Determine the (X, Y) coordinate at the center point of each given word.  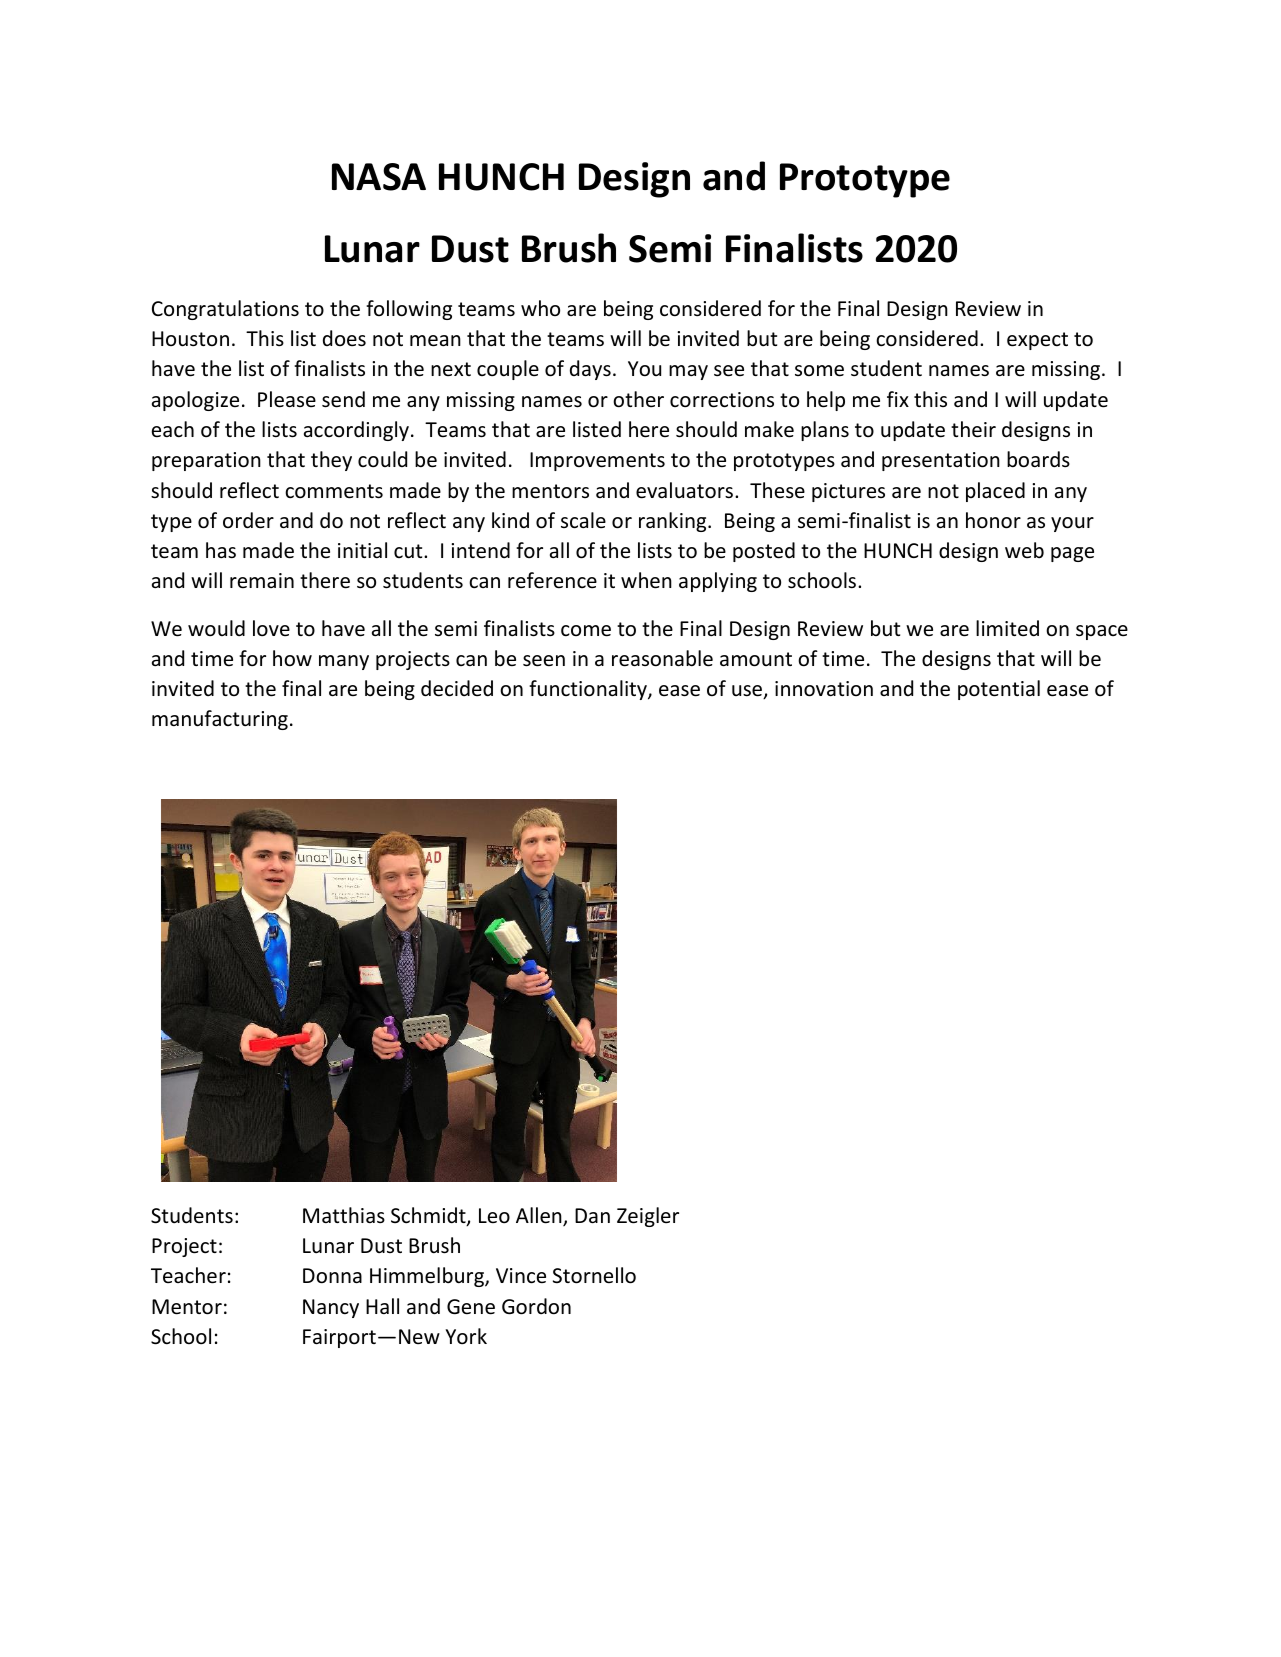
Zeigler (648, 1217)
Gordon (536, 1306)
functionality (589, 690)
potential (999, 690)
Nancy (331, 1308)
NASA (379, 177)
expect (1037, 341)
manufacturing (220, 720)
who (540, 308)
